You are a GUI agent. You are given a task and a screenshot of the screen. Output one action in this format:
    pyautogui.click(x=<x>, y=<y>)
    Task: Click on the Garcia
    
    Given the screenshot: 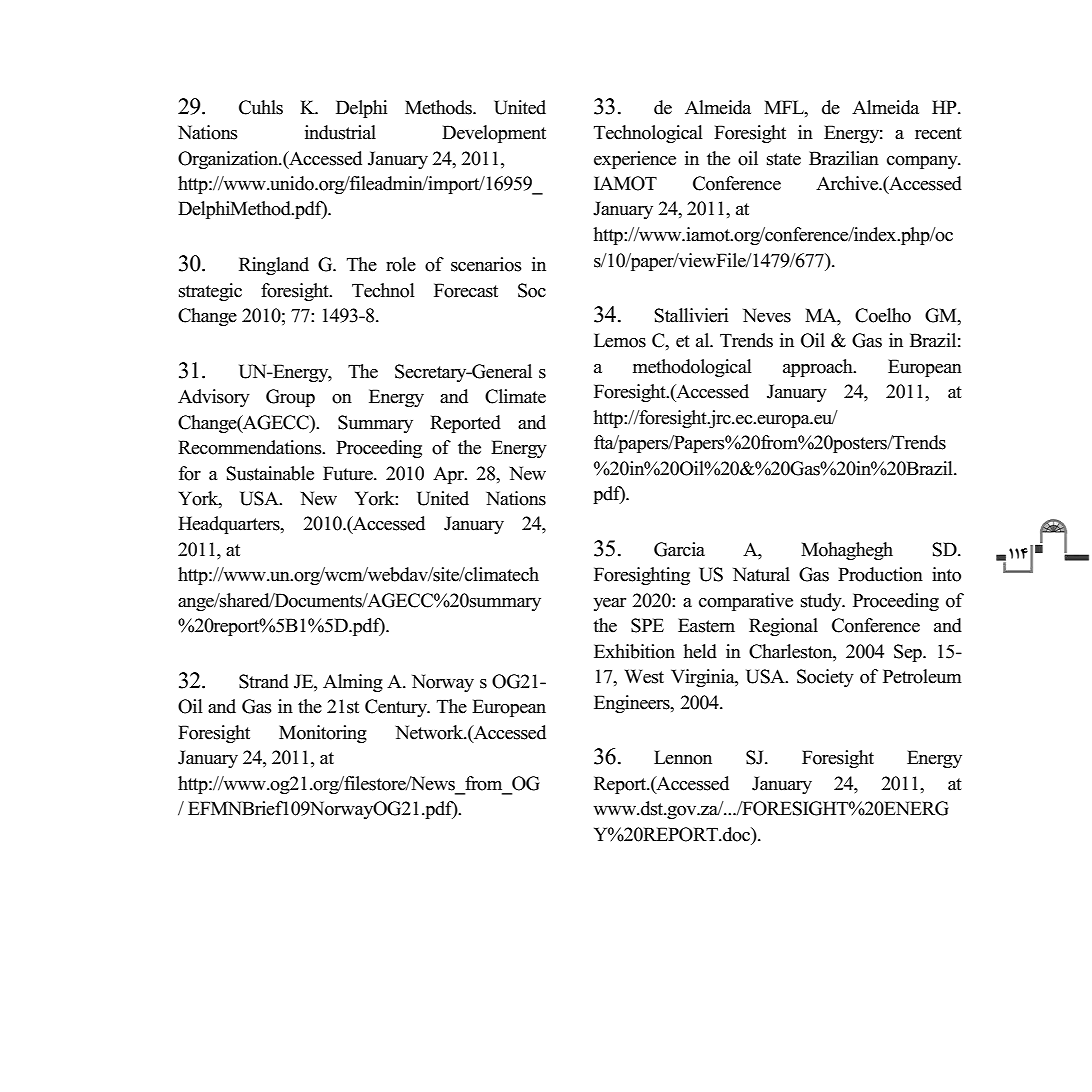 What is the action you would take?
    pyautogui.click(x=679, y=549)
